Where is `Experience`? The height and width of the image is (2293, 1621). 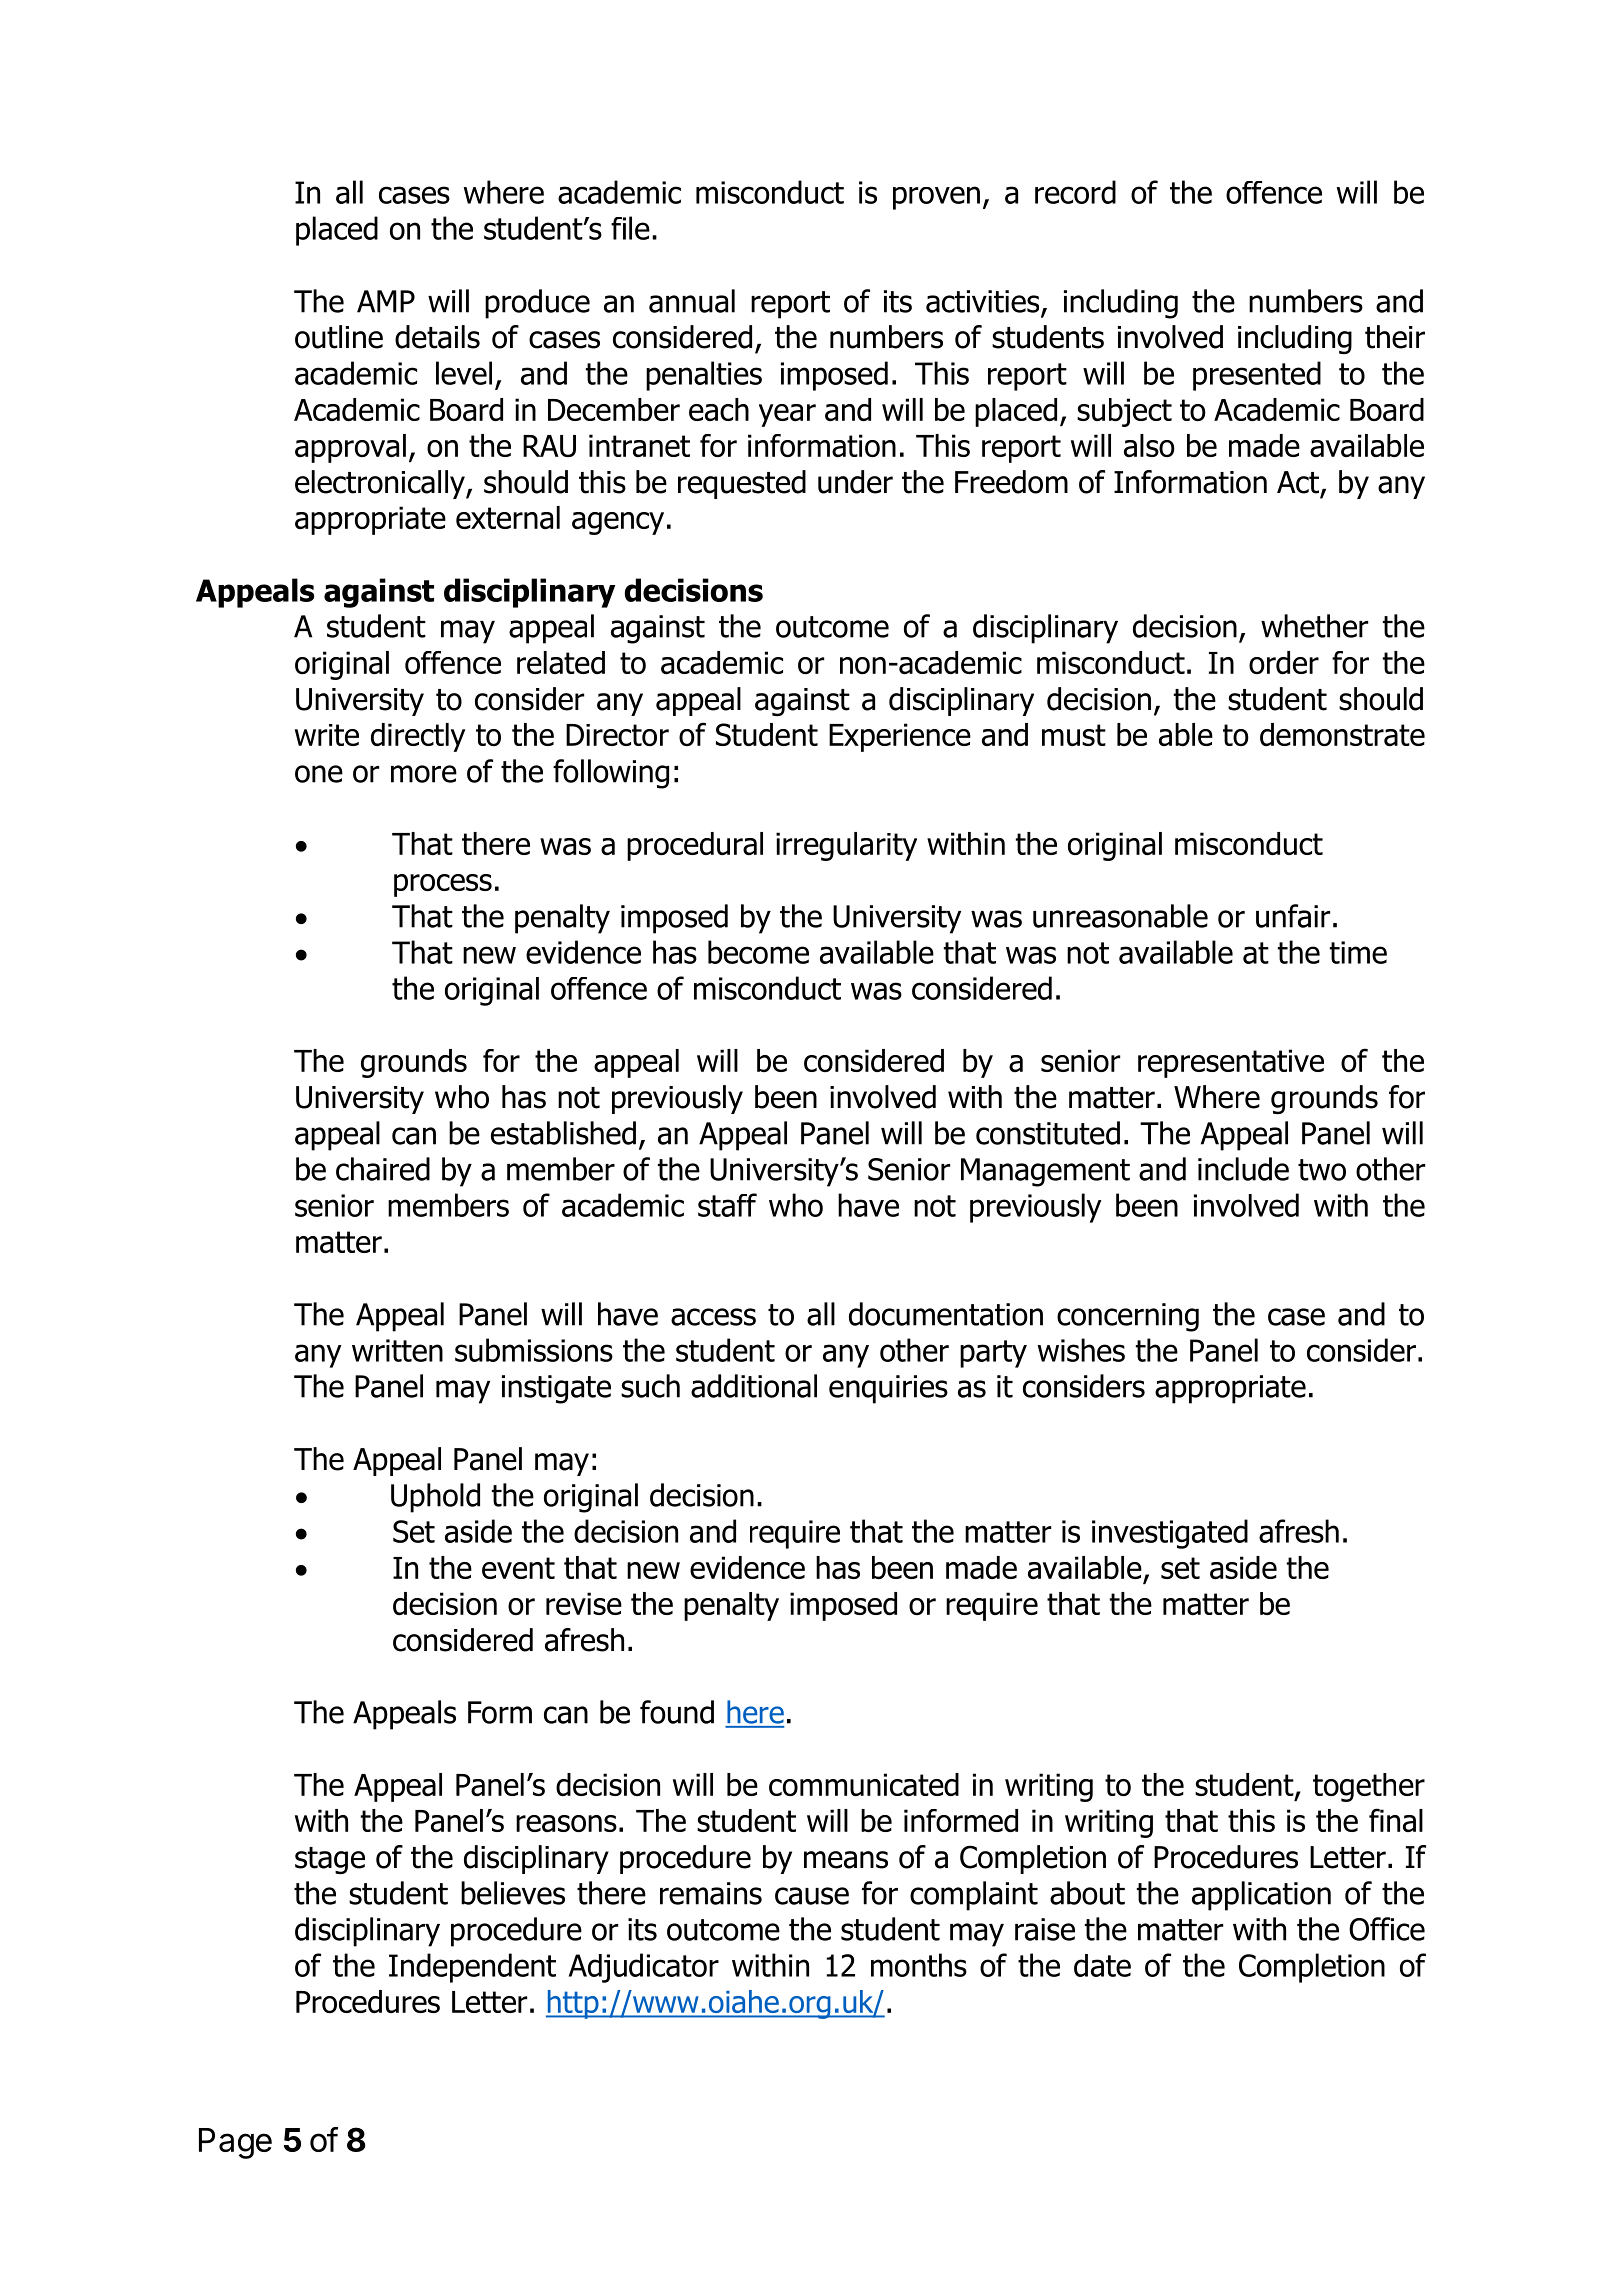
Experience is located at coordinates (900, 737).
